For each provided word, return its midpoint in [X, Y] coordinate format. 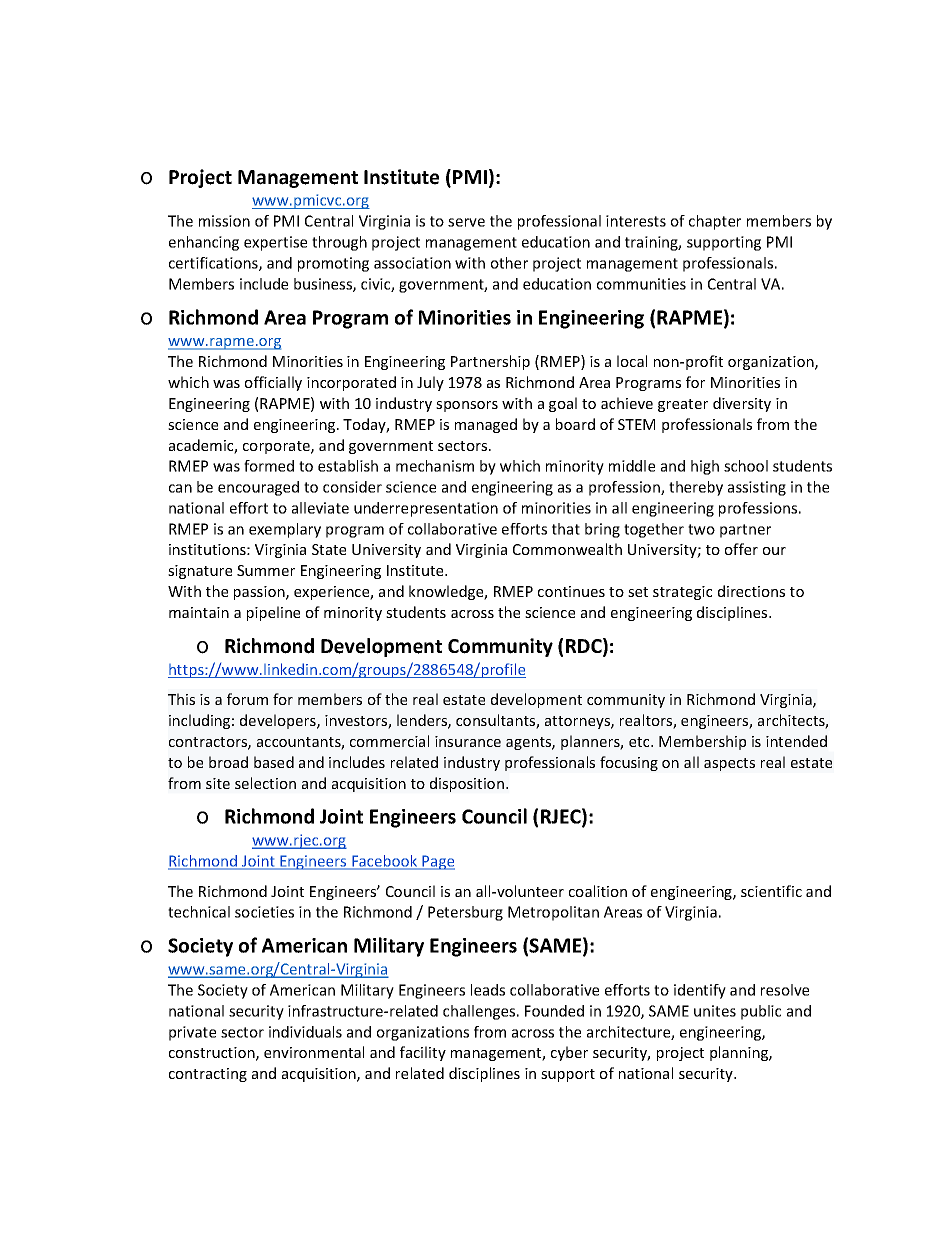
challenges [480, 1012]
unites [715, 1011]
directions [751, 591]
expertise [275, 243]
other [509, 263]
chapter [715, 222]
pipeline [273, 613]
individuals [305, 1032]
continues [571, 591]
